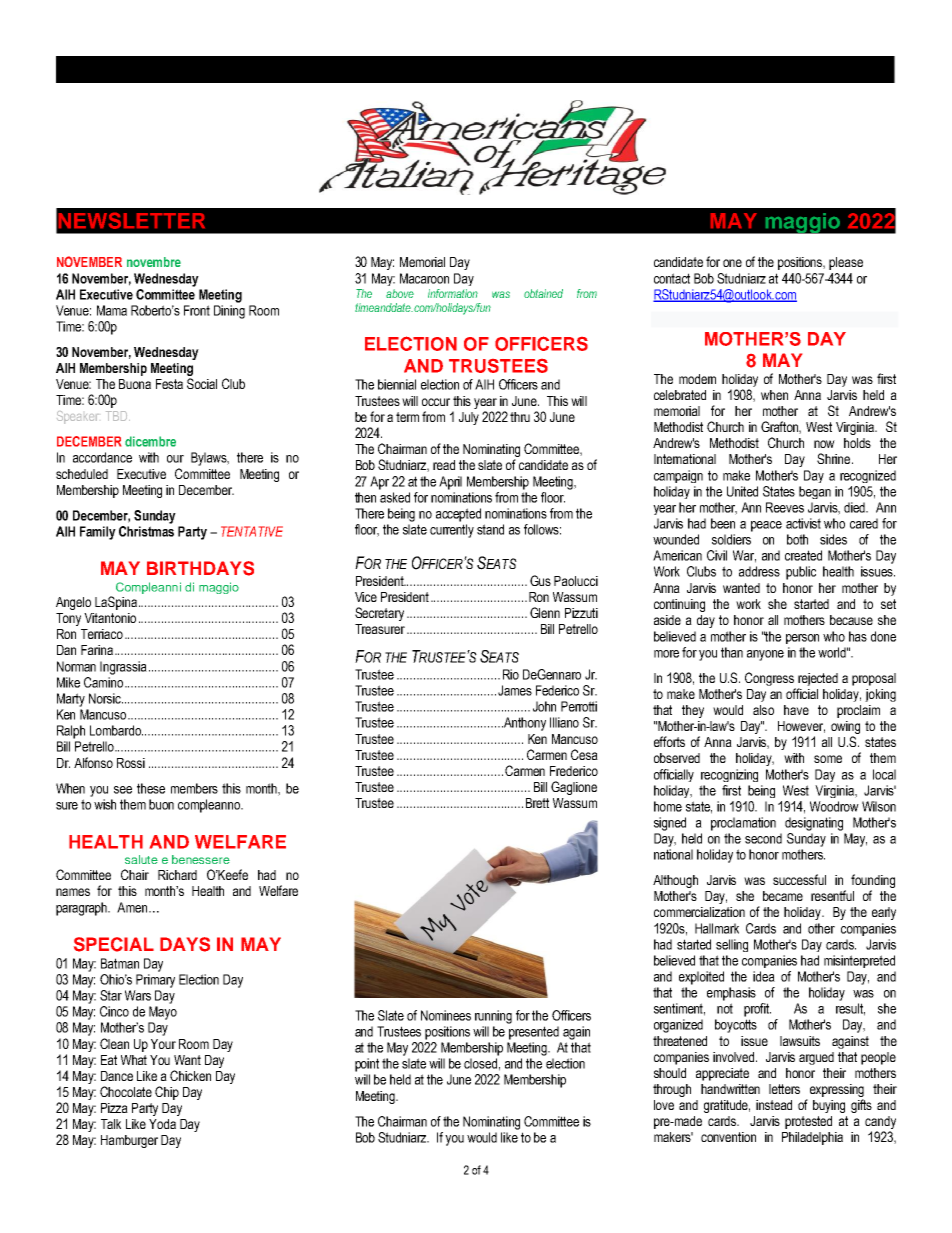 This image has width=952, height=1233. I want to click on please, so click(846, 263).
